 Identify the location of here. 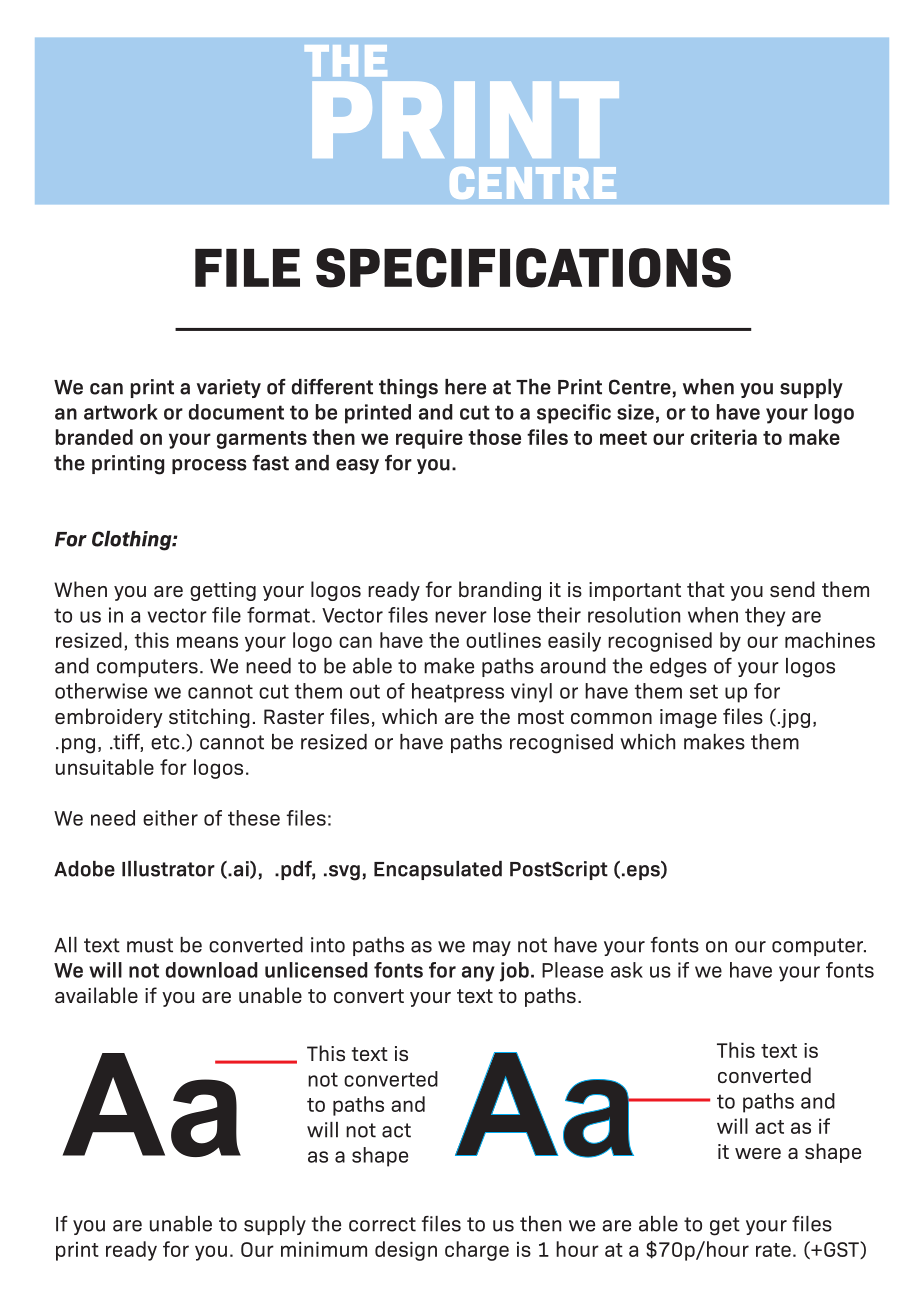
(465, 387).
